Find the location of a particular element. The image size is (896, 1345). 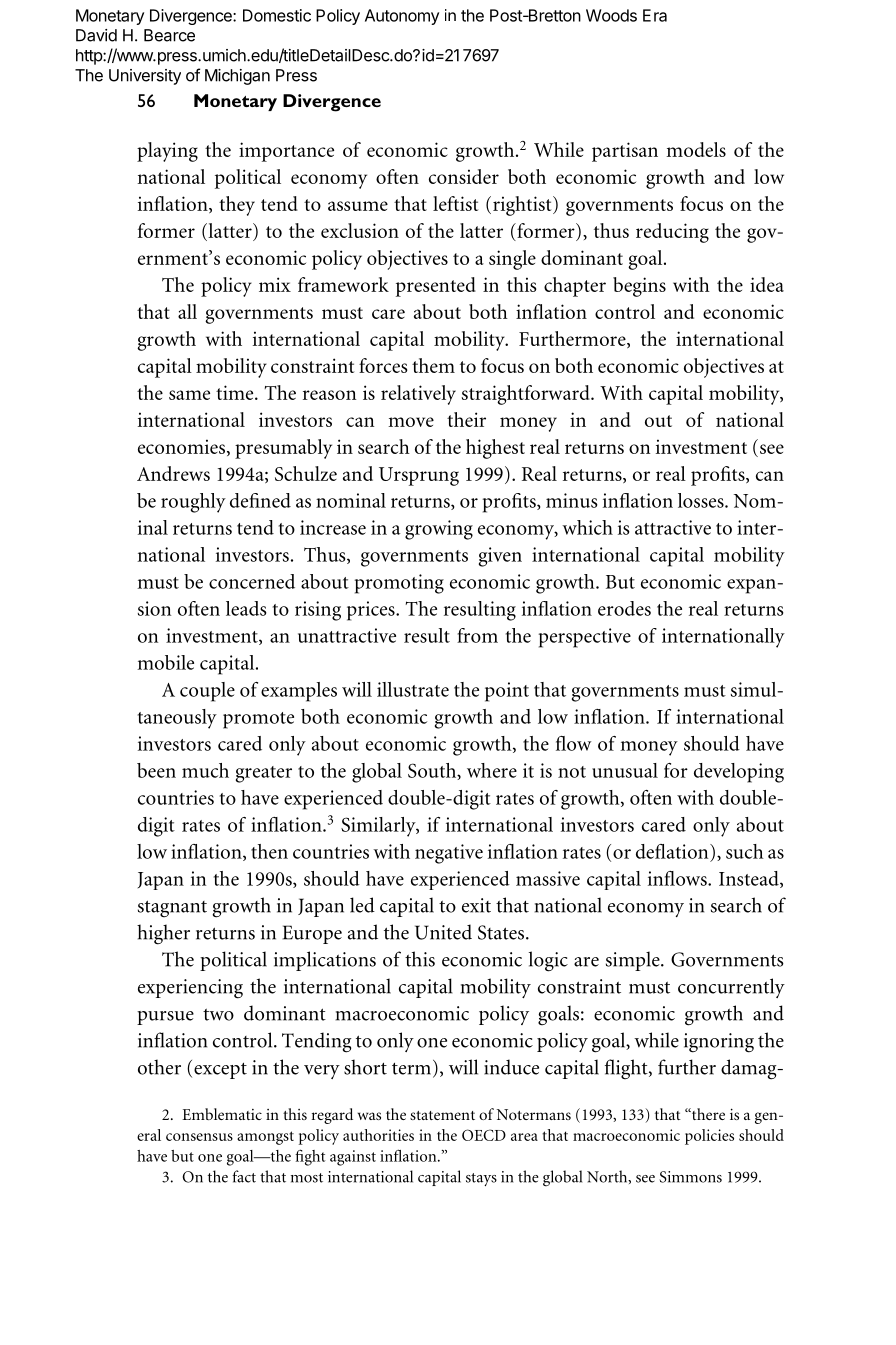

Emblematic is located at coordinates (222, 1114).
